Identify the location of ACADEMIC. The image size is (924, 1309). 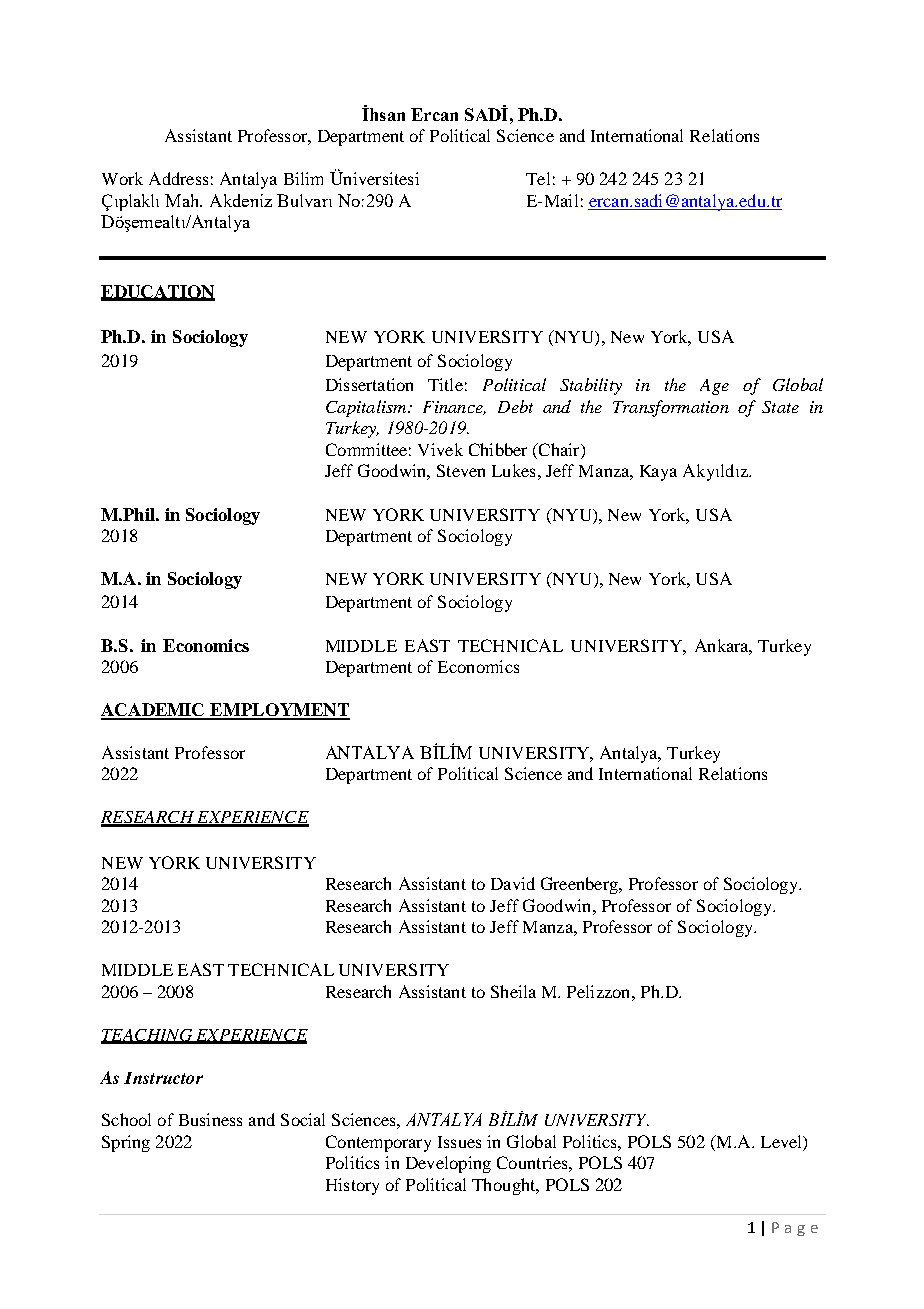
(154, 711).
